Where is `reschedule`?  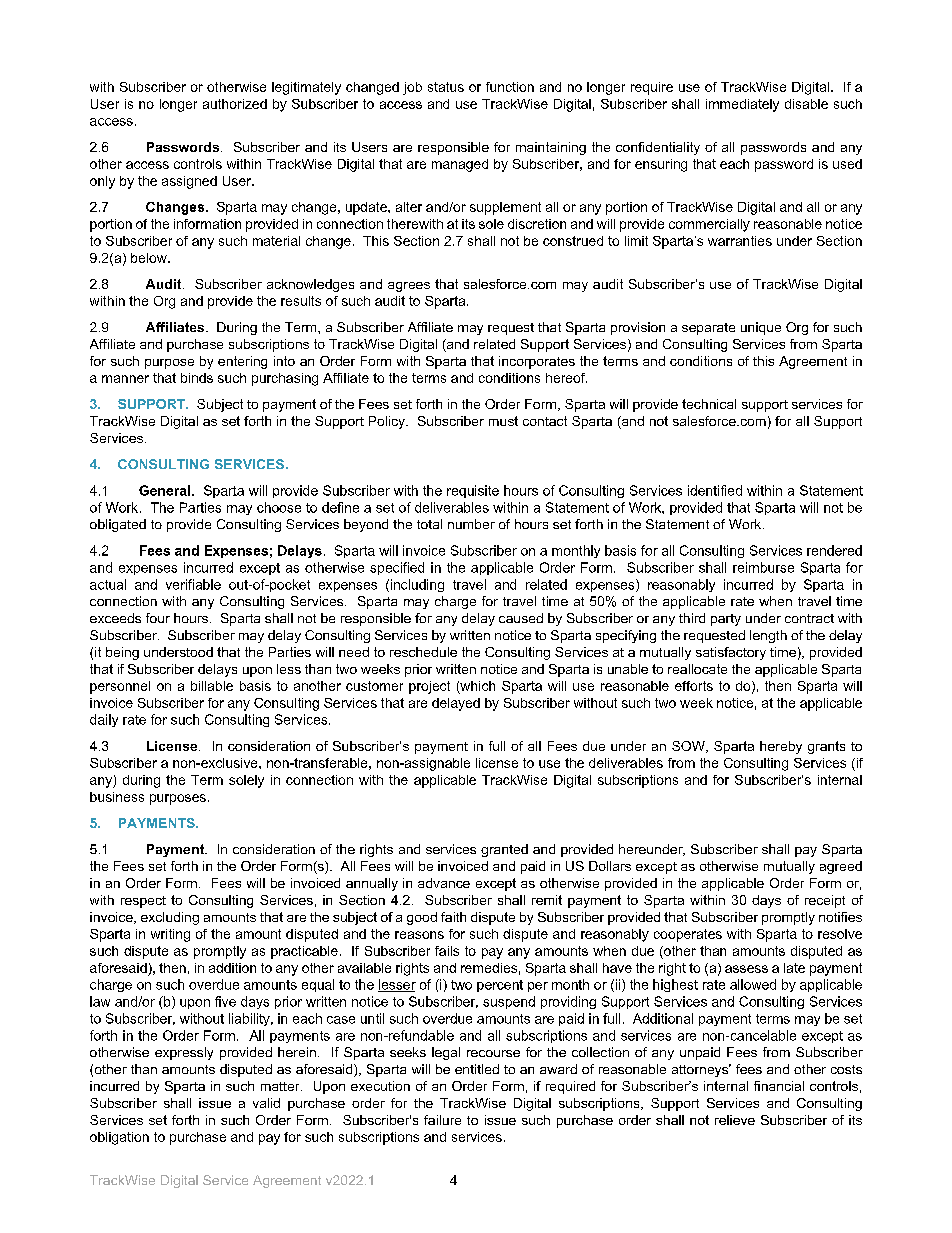 reschedule is located at coordinates (423, 652).
